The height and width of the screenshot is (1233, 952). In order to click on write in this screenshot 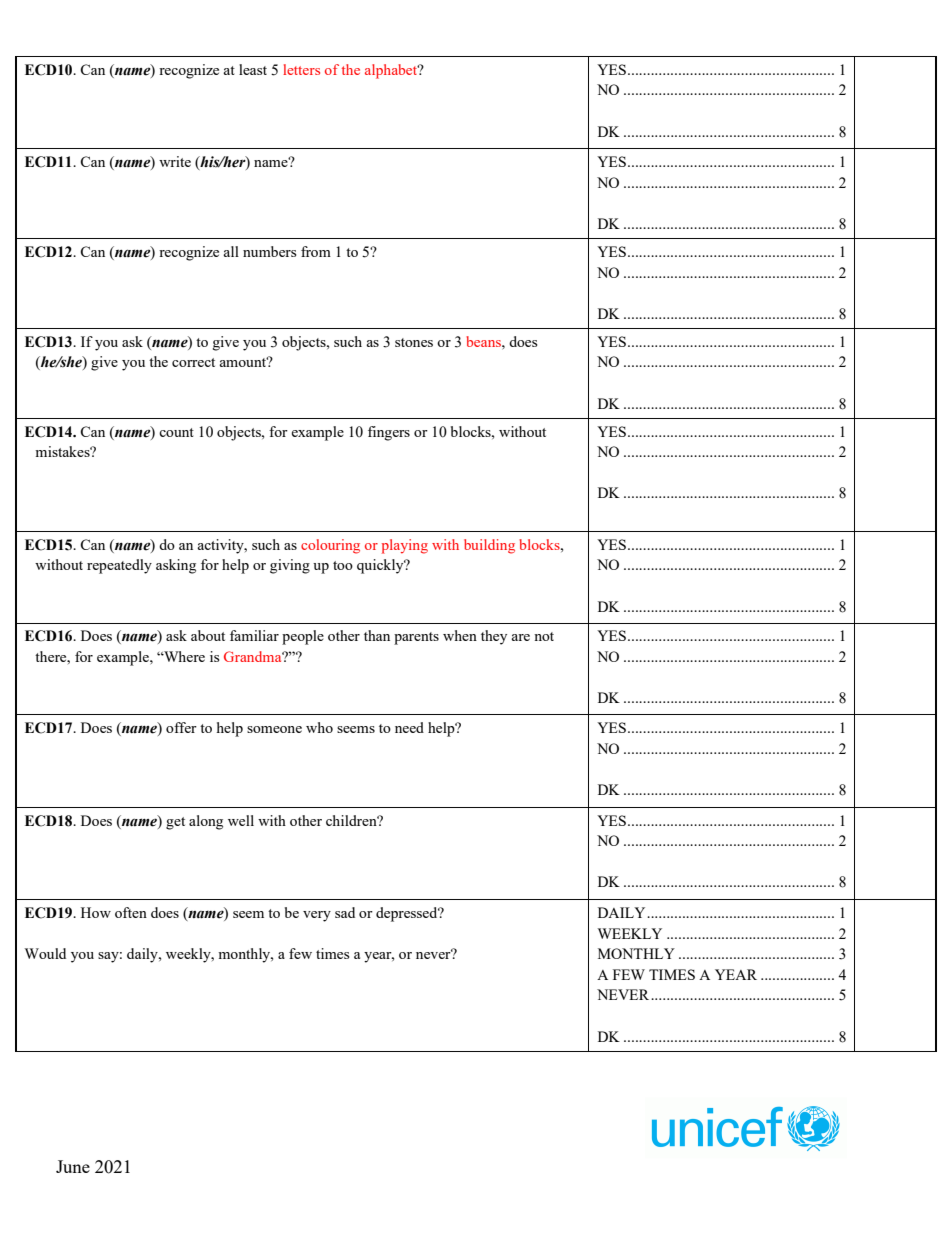, I will do `click(175, 161)`.
